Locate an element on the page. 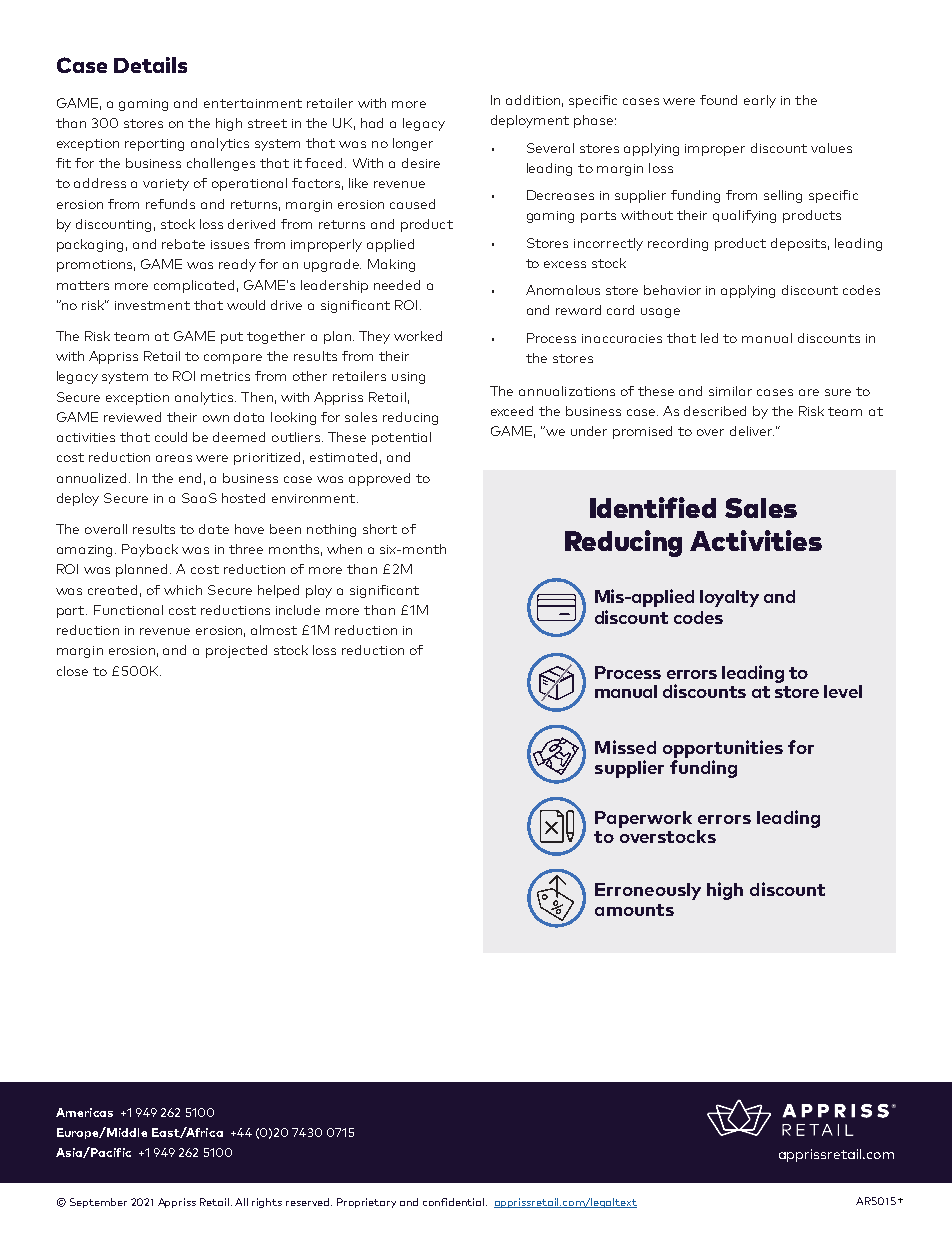 This page has width=952, height=1233. play is located at coordinates (319, 591).
